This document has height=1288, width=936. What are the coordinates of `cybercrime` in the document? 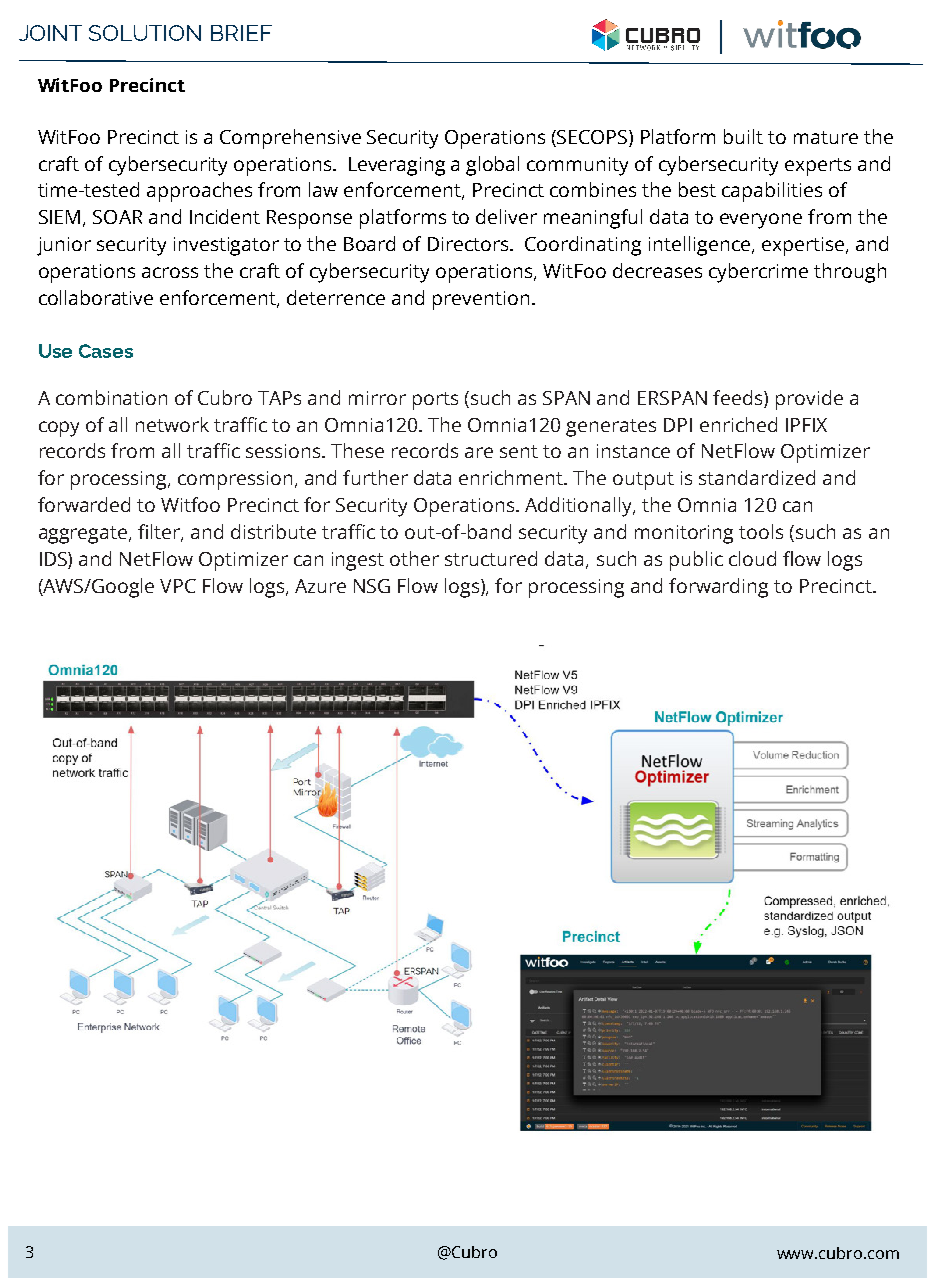 It's located at (758, 273).
